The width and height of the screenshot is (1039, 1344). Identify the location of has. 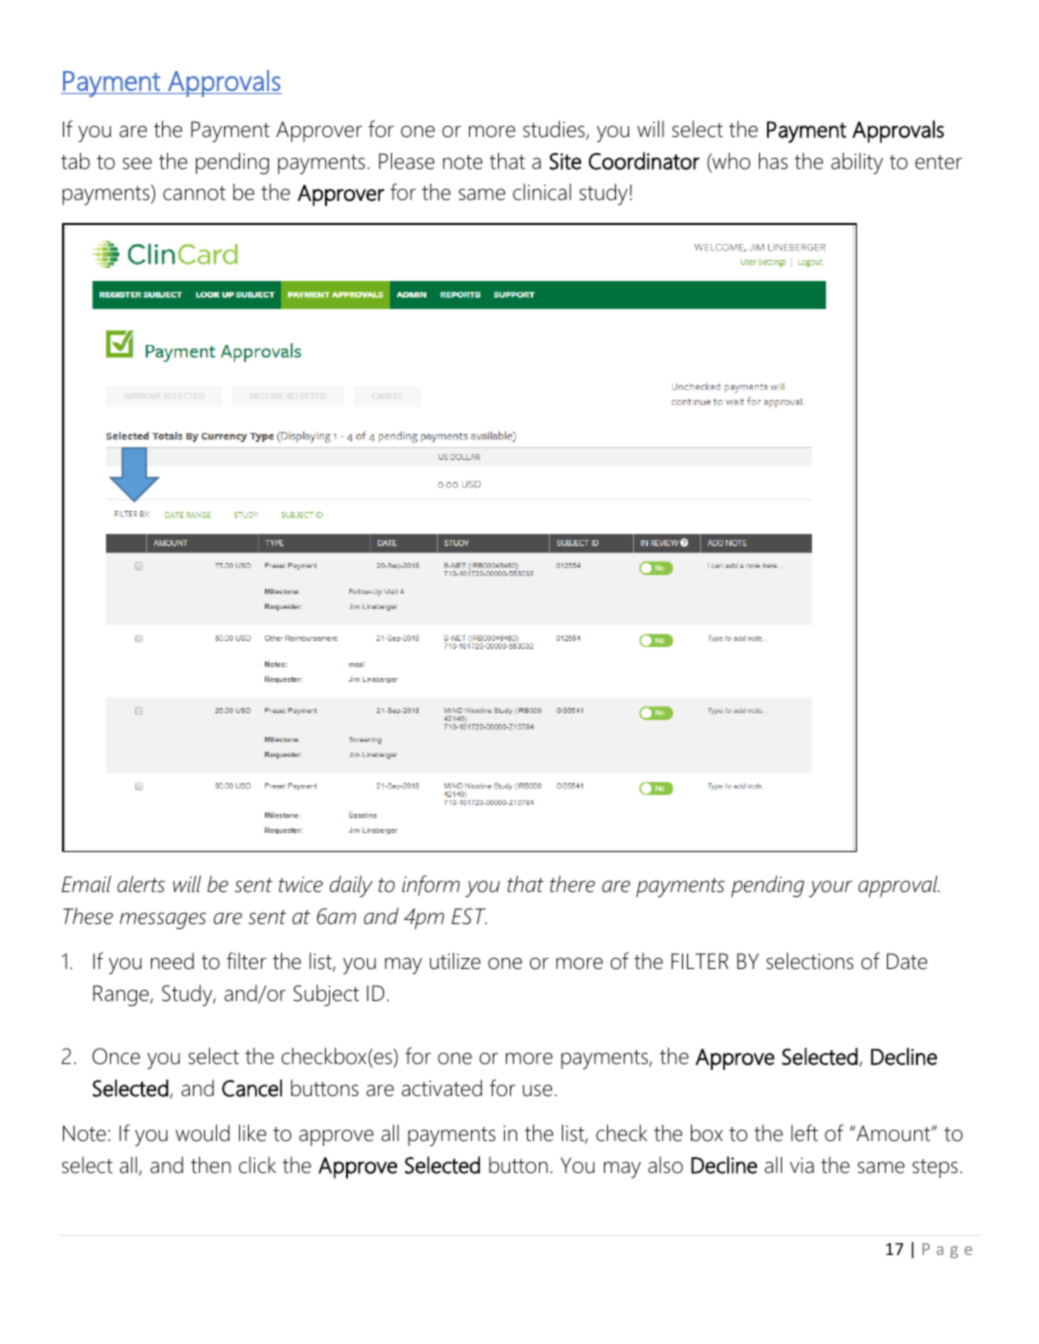
(773, 161).
